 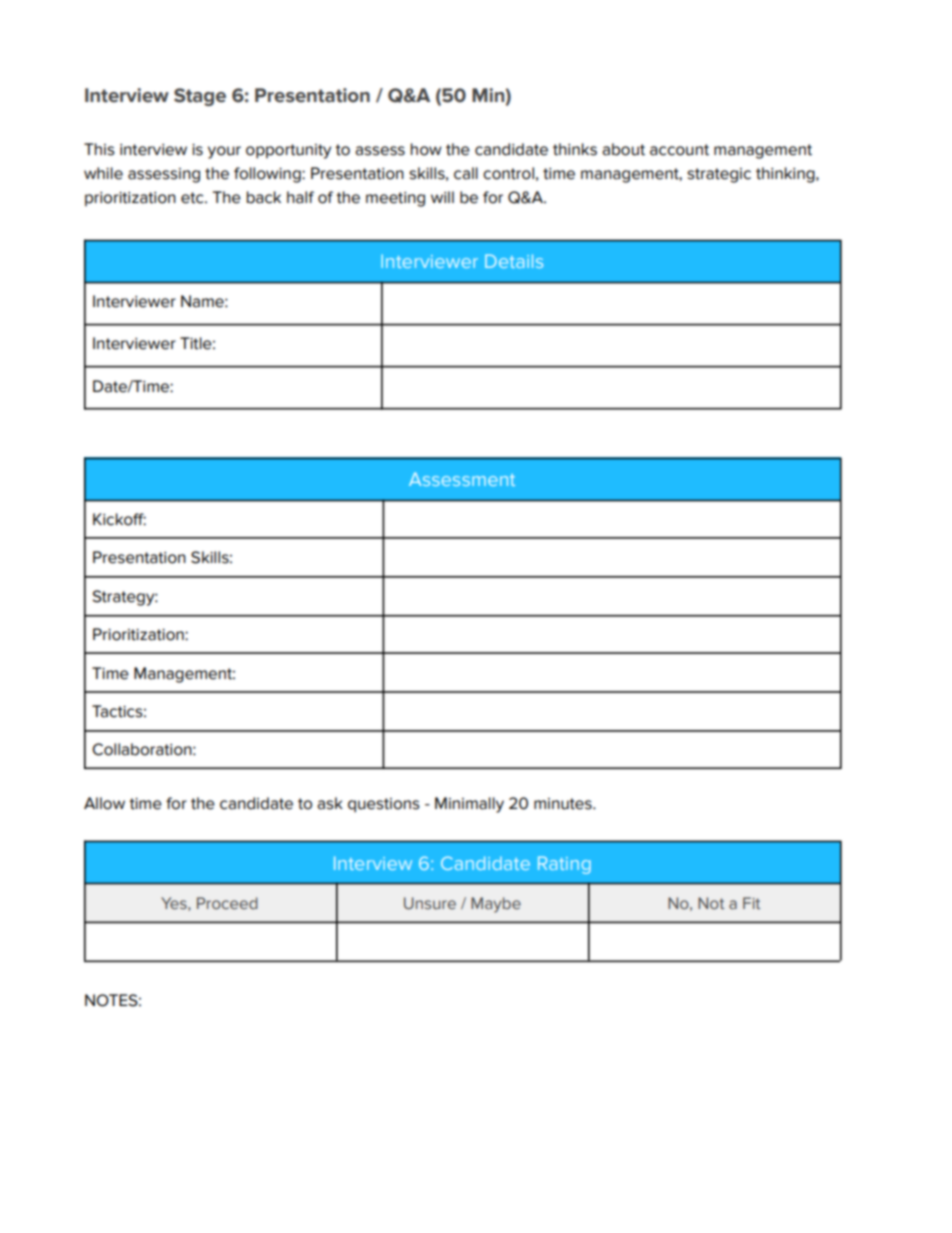 What do you see at coordinates (330, 803) in the screenshot?
I see `ask` at bounding box center [330, 803].
